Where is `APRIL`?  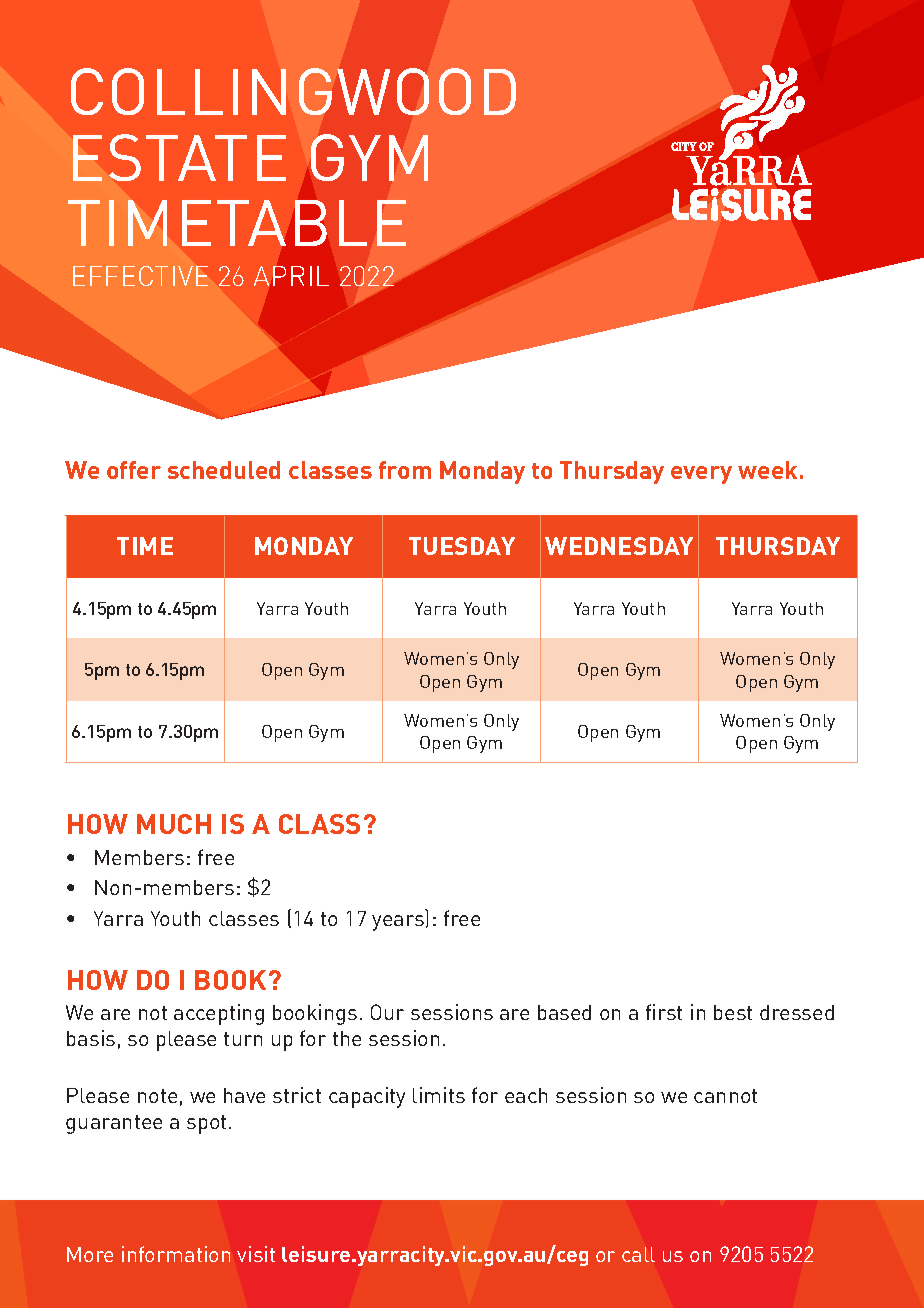 APRIL is located at coordinates (291, 276).
